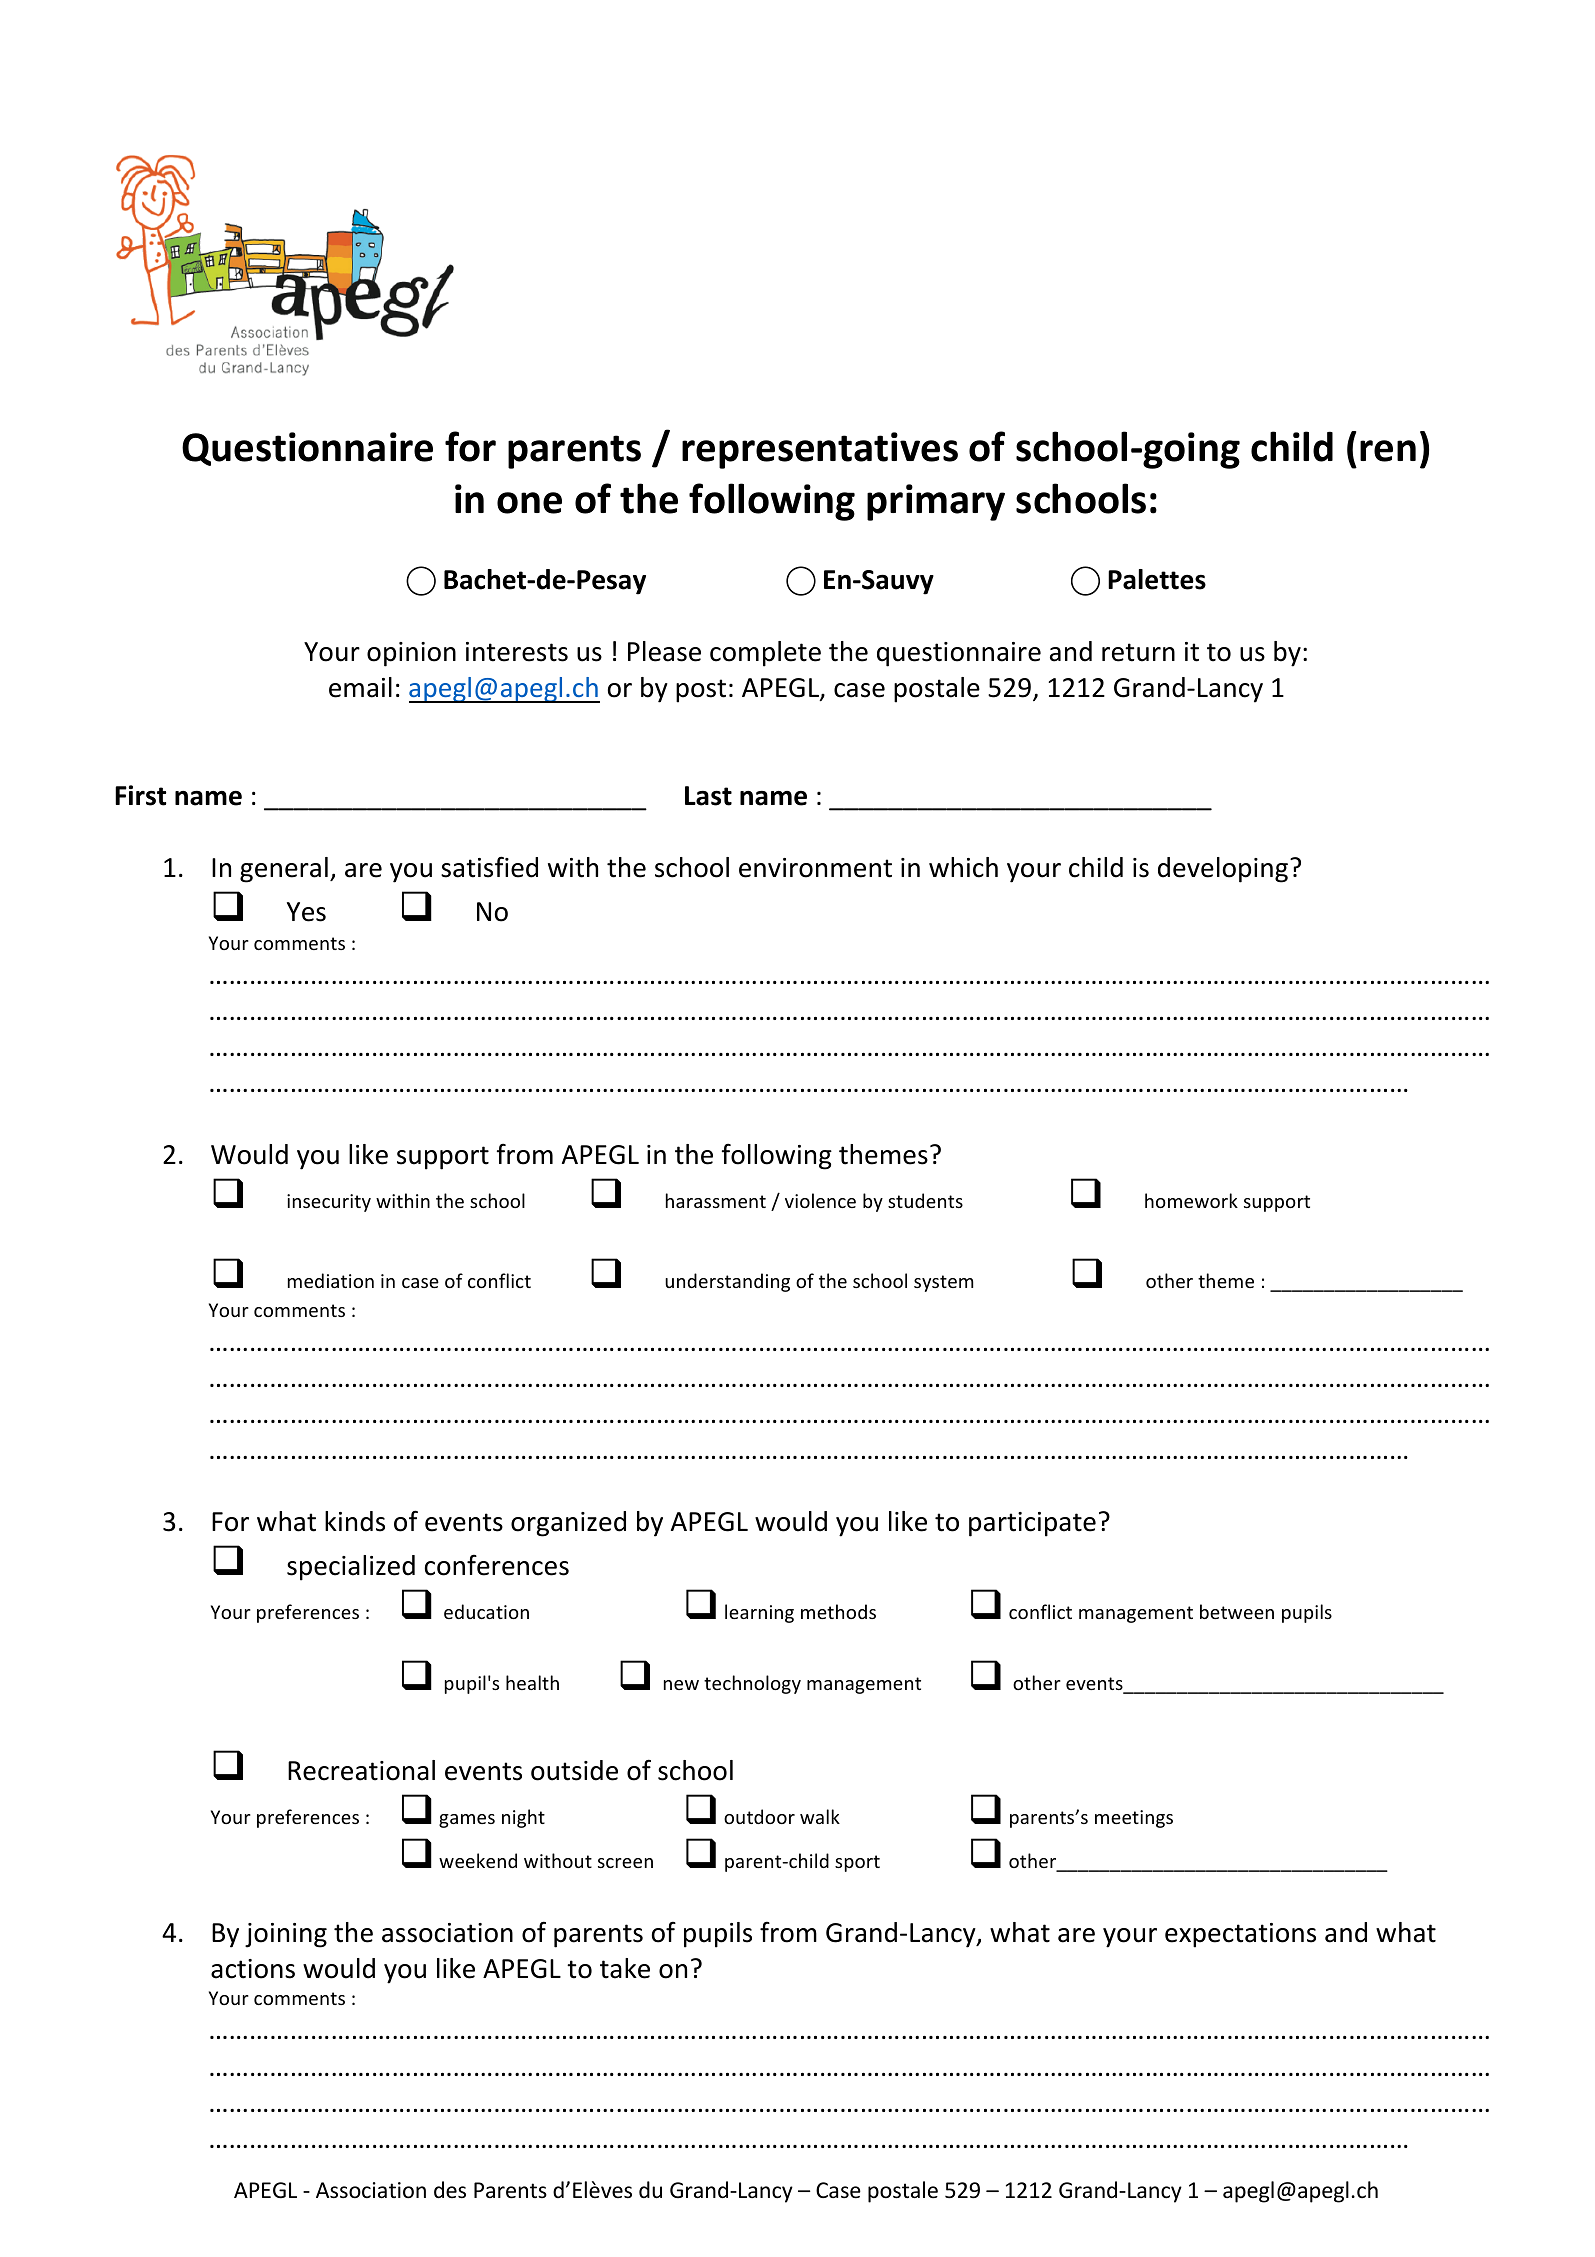 The image size is (1595, 2257). Describe the element at coordinates (331, 1280) in the document. I see `mediation` at that location.
